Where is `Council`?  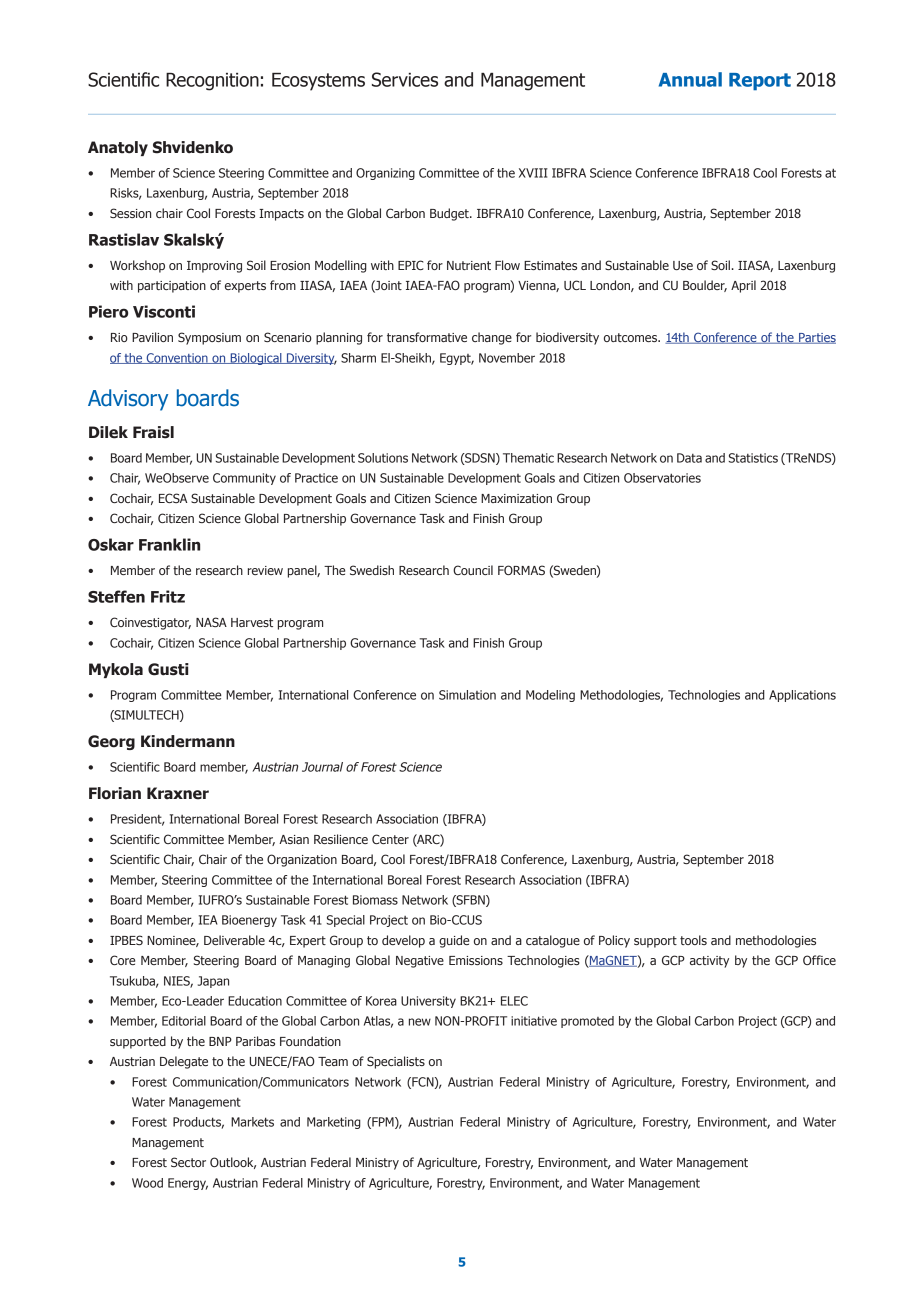 Council is located at coordinates (473, 570).
